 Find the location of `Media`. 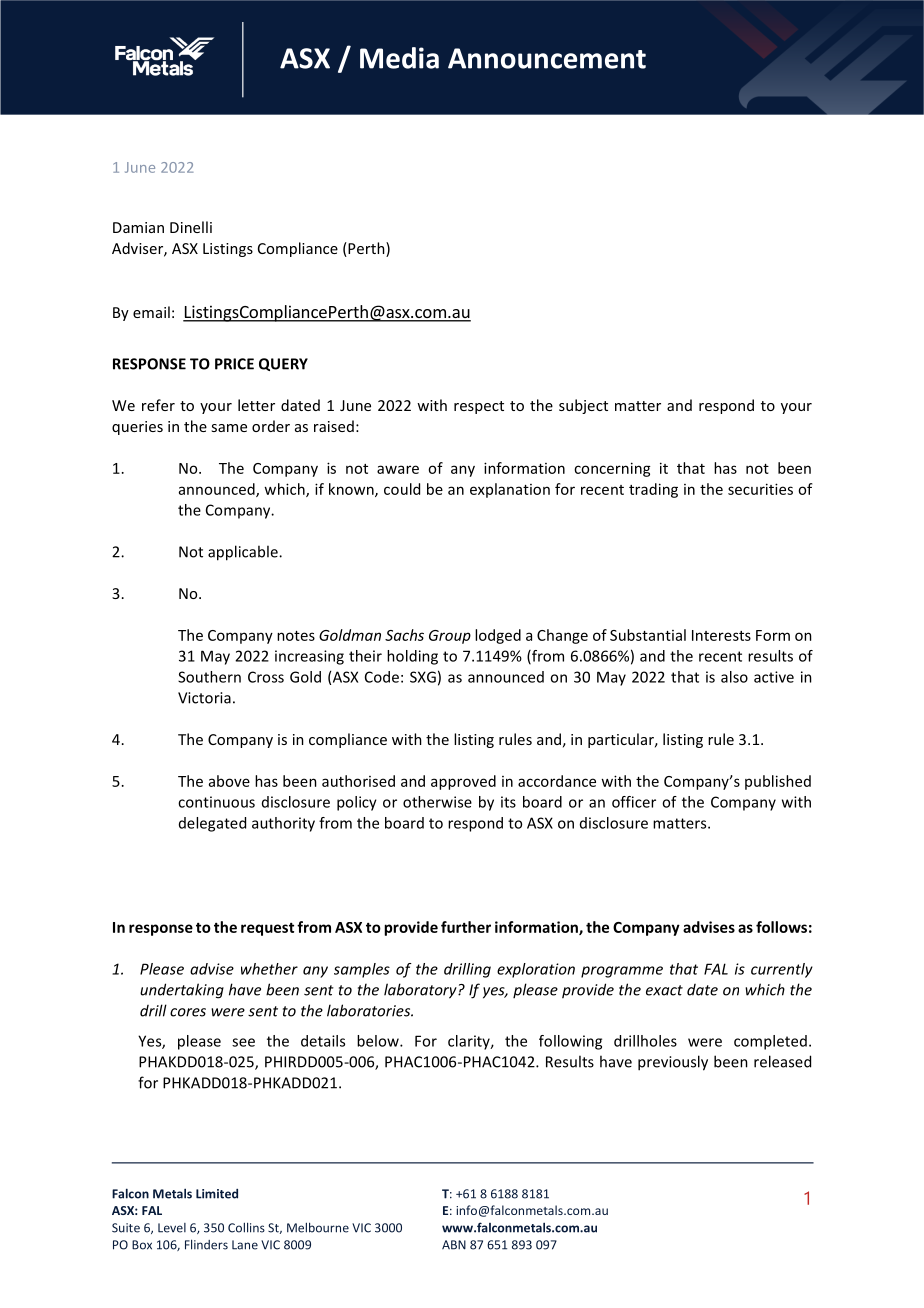

Media is located at coordinates (399, 58).
